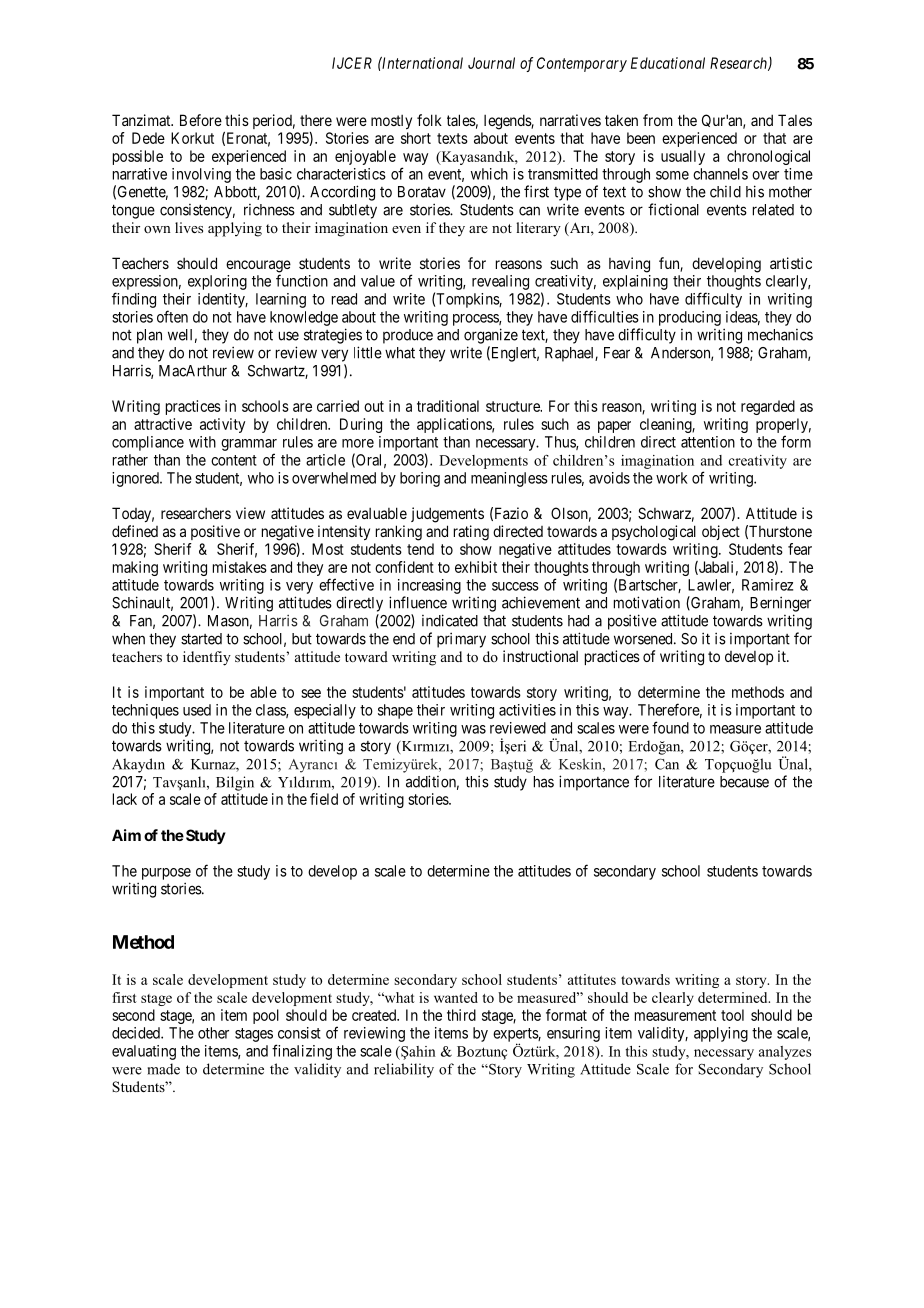 This document has height=1308, width=924. I want to click on because, so click(744, 782).
